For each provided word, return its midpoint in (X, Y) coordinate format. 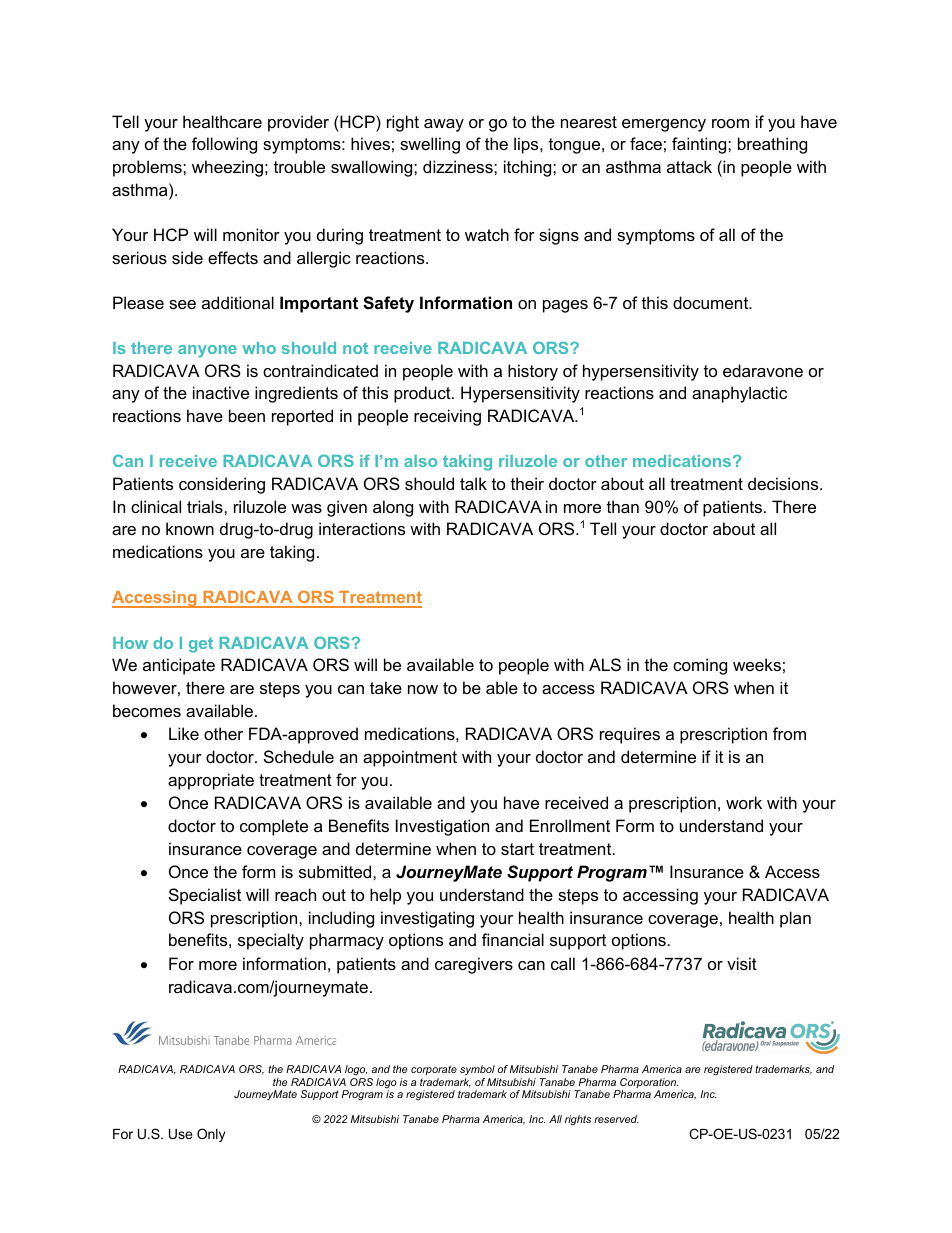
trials (206, 506)
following (224, 145)
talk (473, 483)
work (744, 802)
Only (211, 1135)
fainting (700, 145)
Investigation (442, 827)
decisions (784, 483)
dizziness (459, 166)
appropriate (211, 781)
